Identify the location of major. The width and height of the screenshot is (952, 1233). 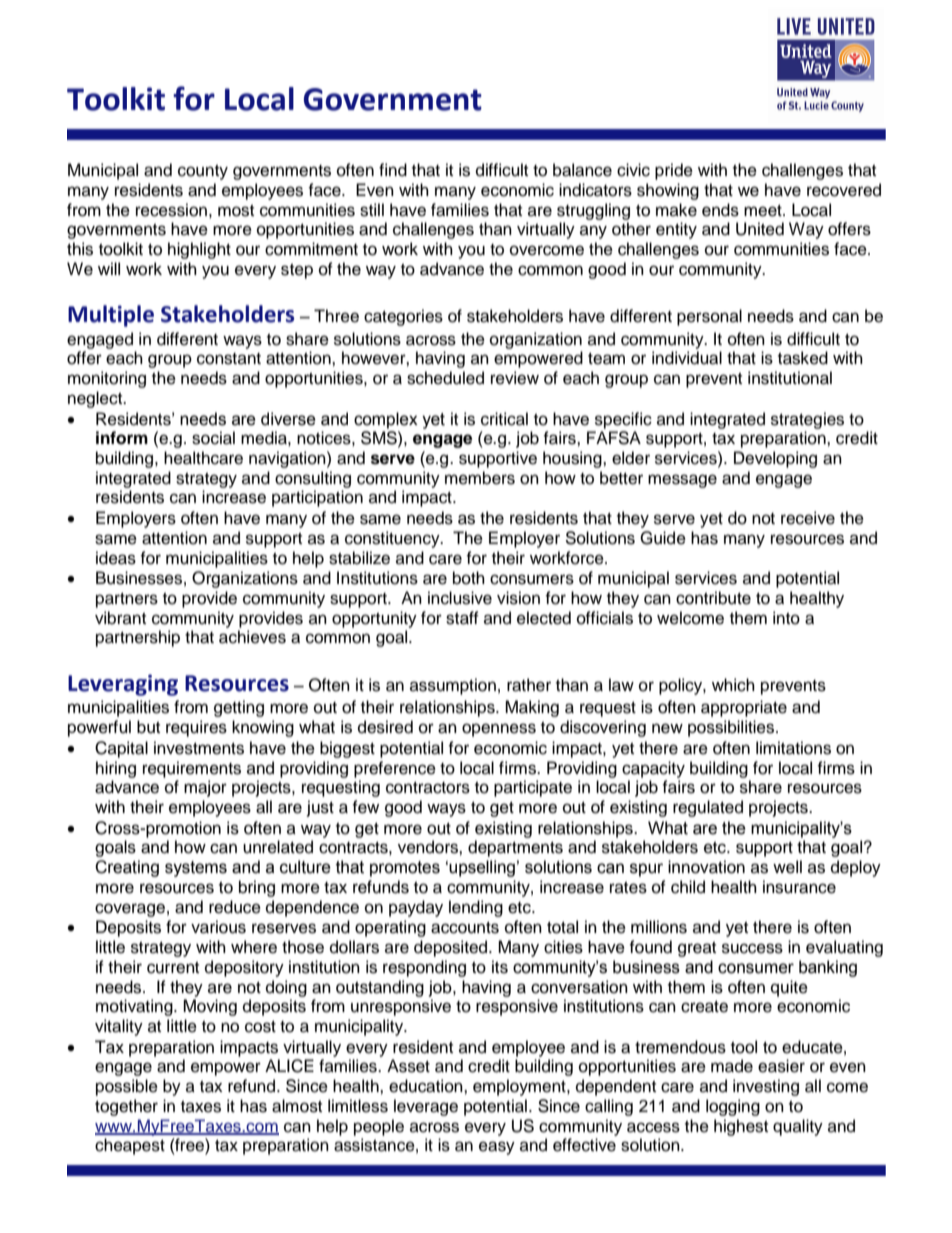
(205, 788).
